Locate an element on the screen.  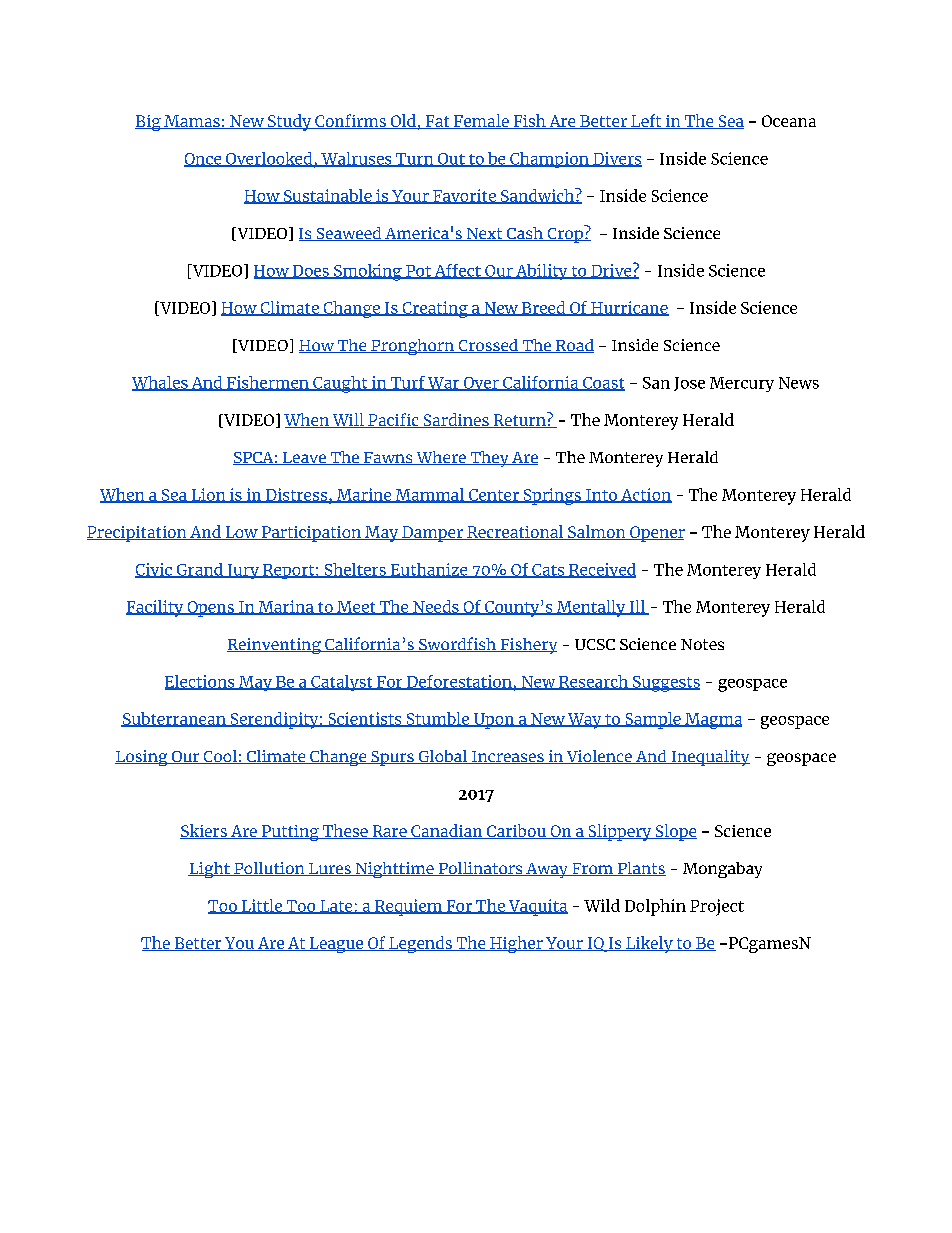
Once is located at coordinates (204, 160).
